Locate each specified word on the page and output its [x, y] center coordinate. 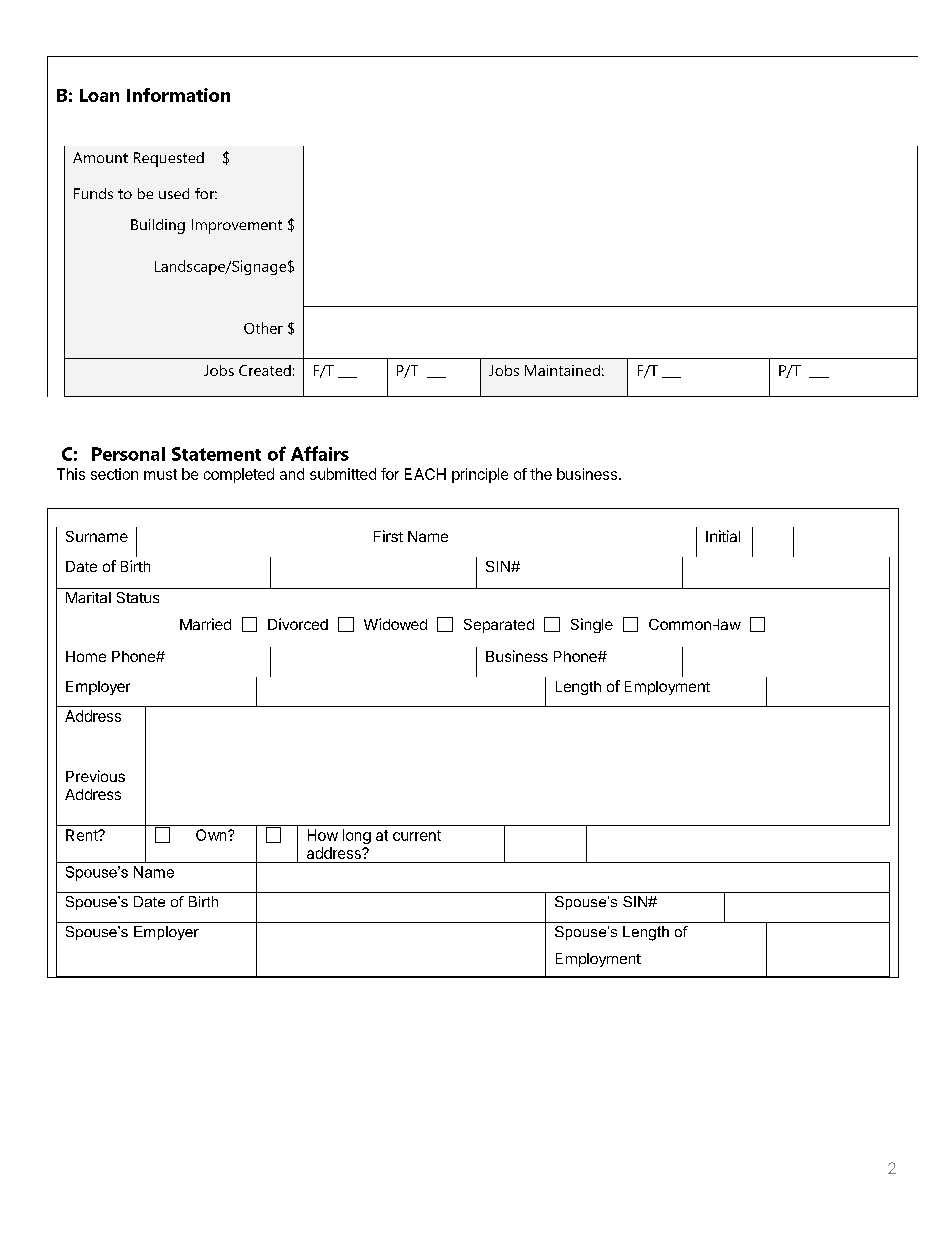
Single [592, 625]
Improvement [237, 226]
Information [178, 95]
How [323, 835]
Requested [169, 159]
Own [211, 835]
